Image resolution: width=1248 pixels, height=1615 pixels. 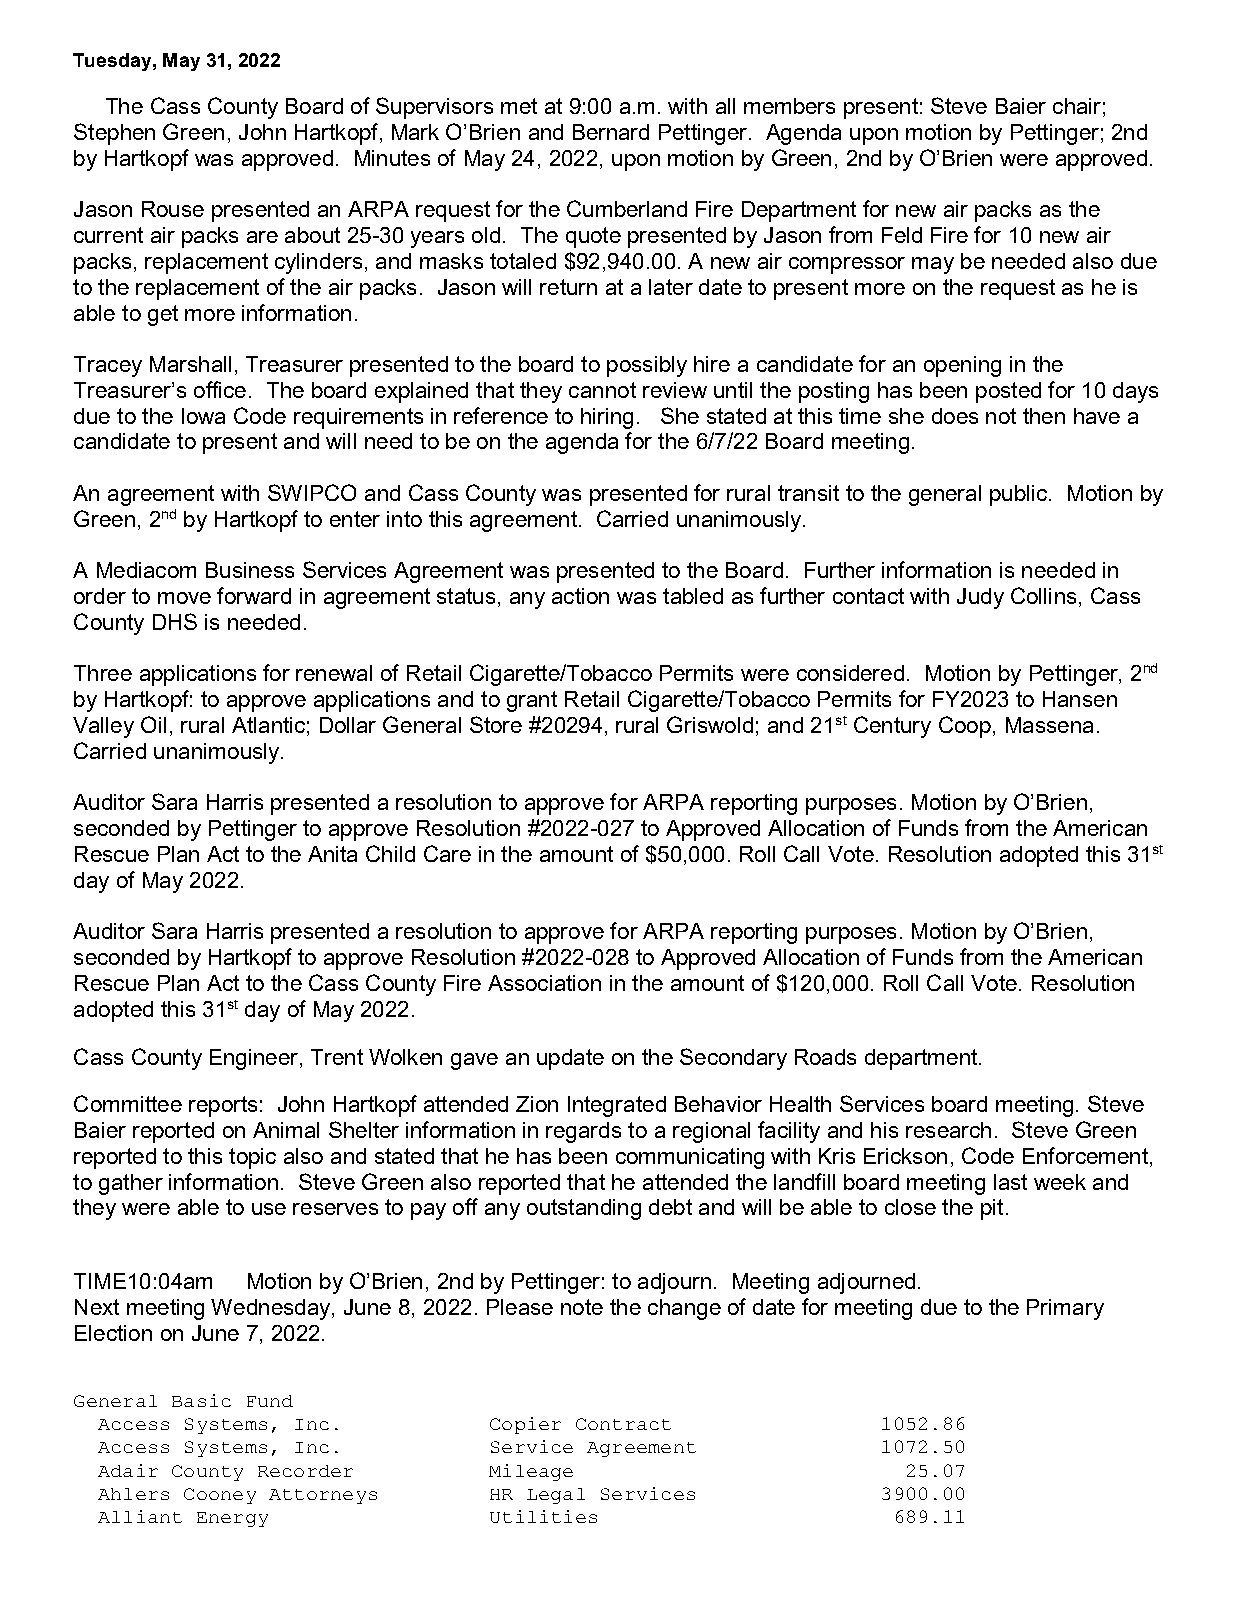 I want to click on regards, so click(x=583, y=1132).
